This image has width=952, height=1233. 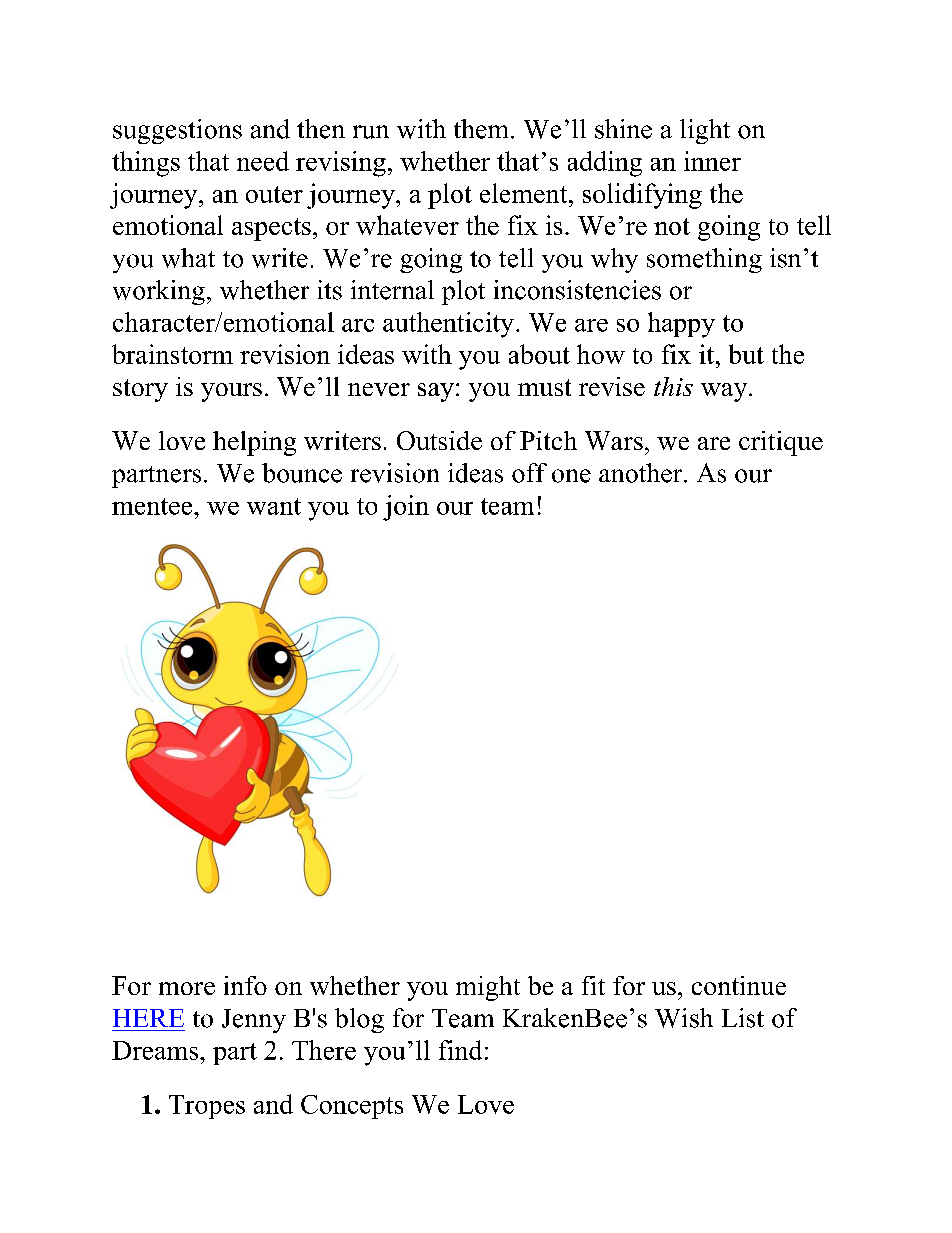 What do you see at coordinates (642, 473) in the image?
I see `another` at bounding box center [642, 473].
